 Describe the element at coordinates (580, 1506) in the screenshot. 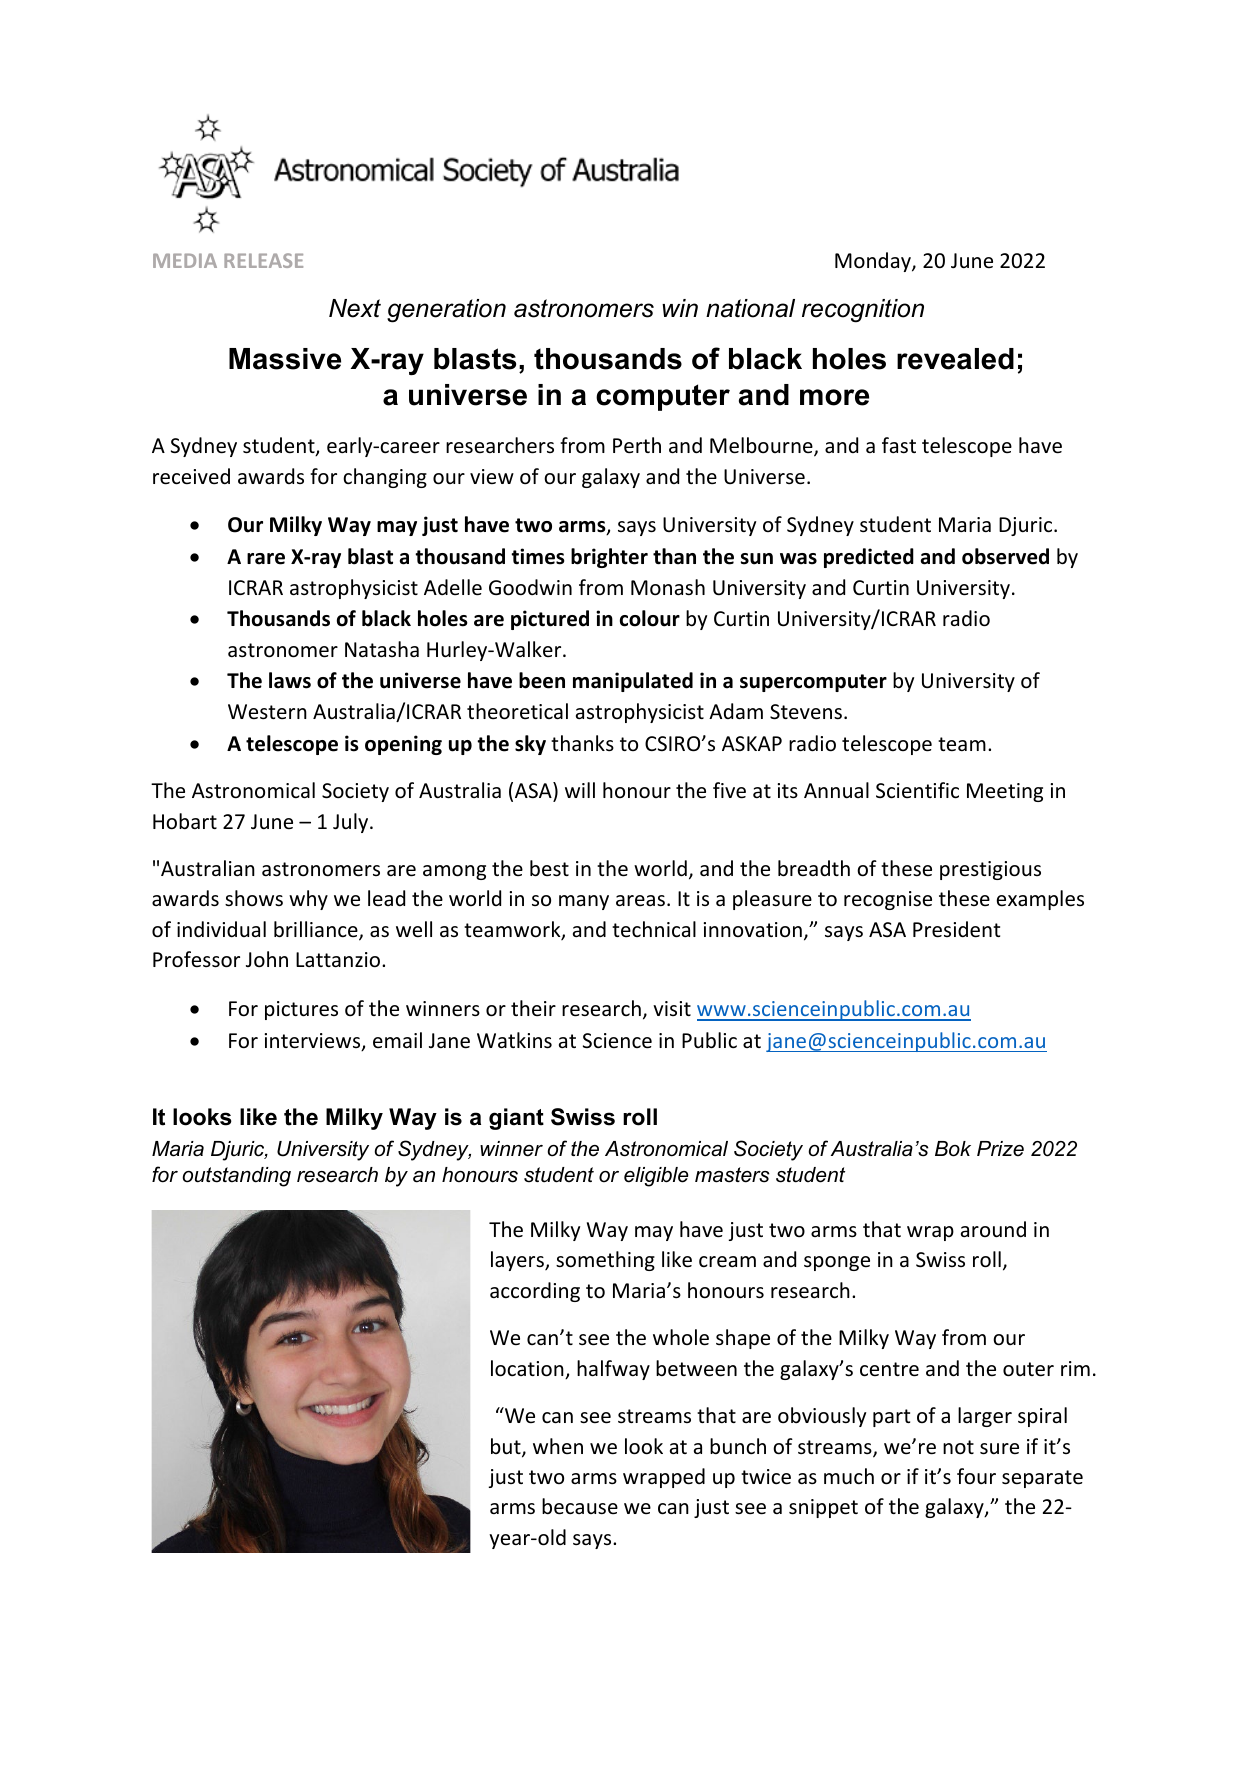

I see `because` at that location.
